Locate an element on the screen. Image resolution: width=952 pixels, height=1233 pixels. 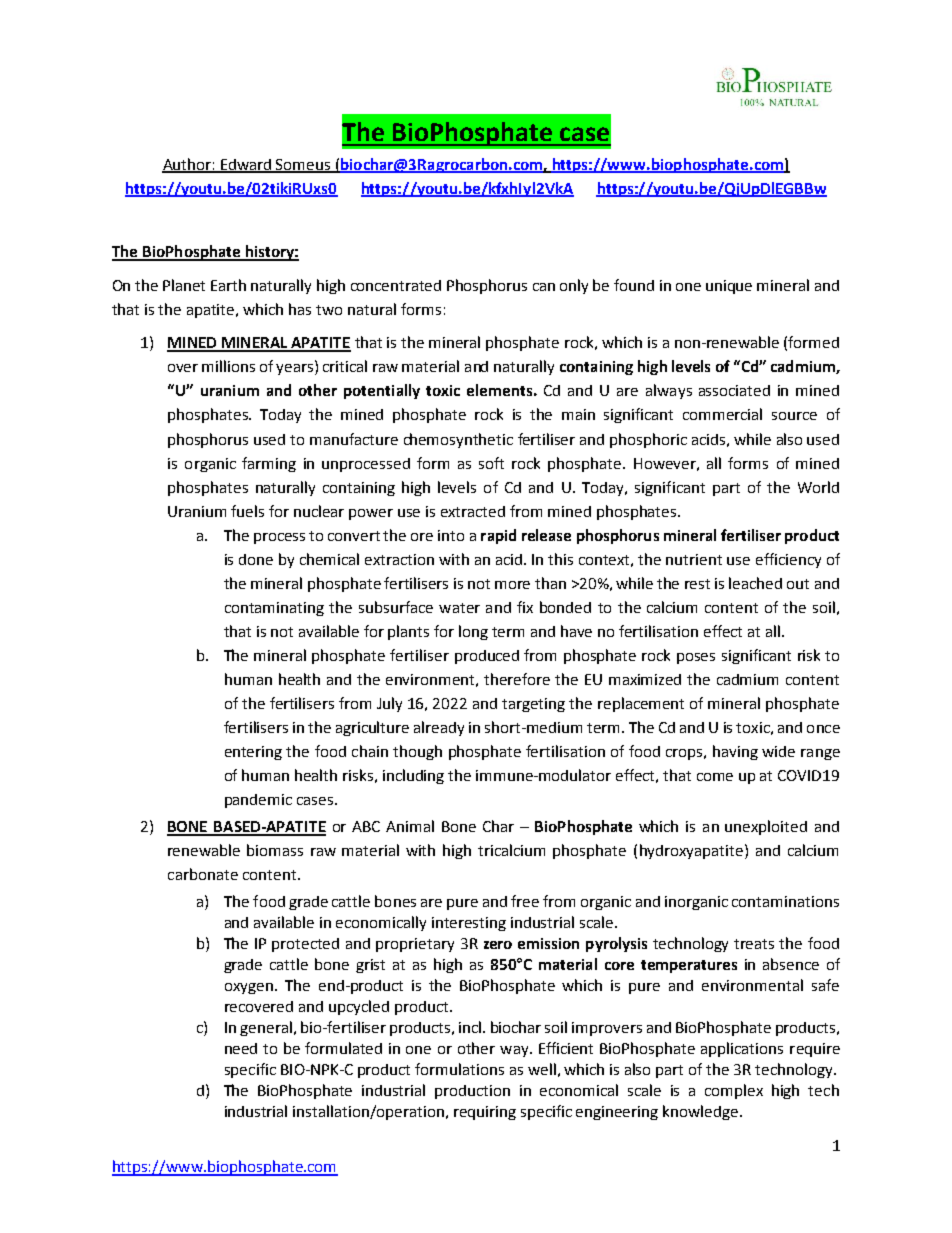
Edward is located at coordinates (246, 165).
